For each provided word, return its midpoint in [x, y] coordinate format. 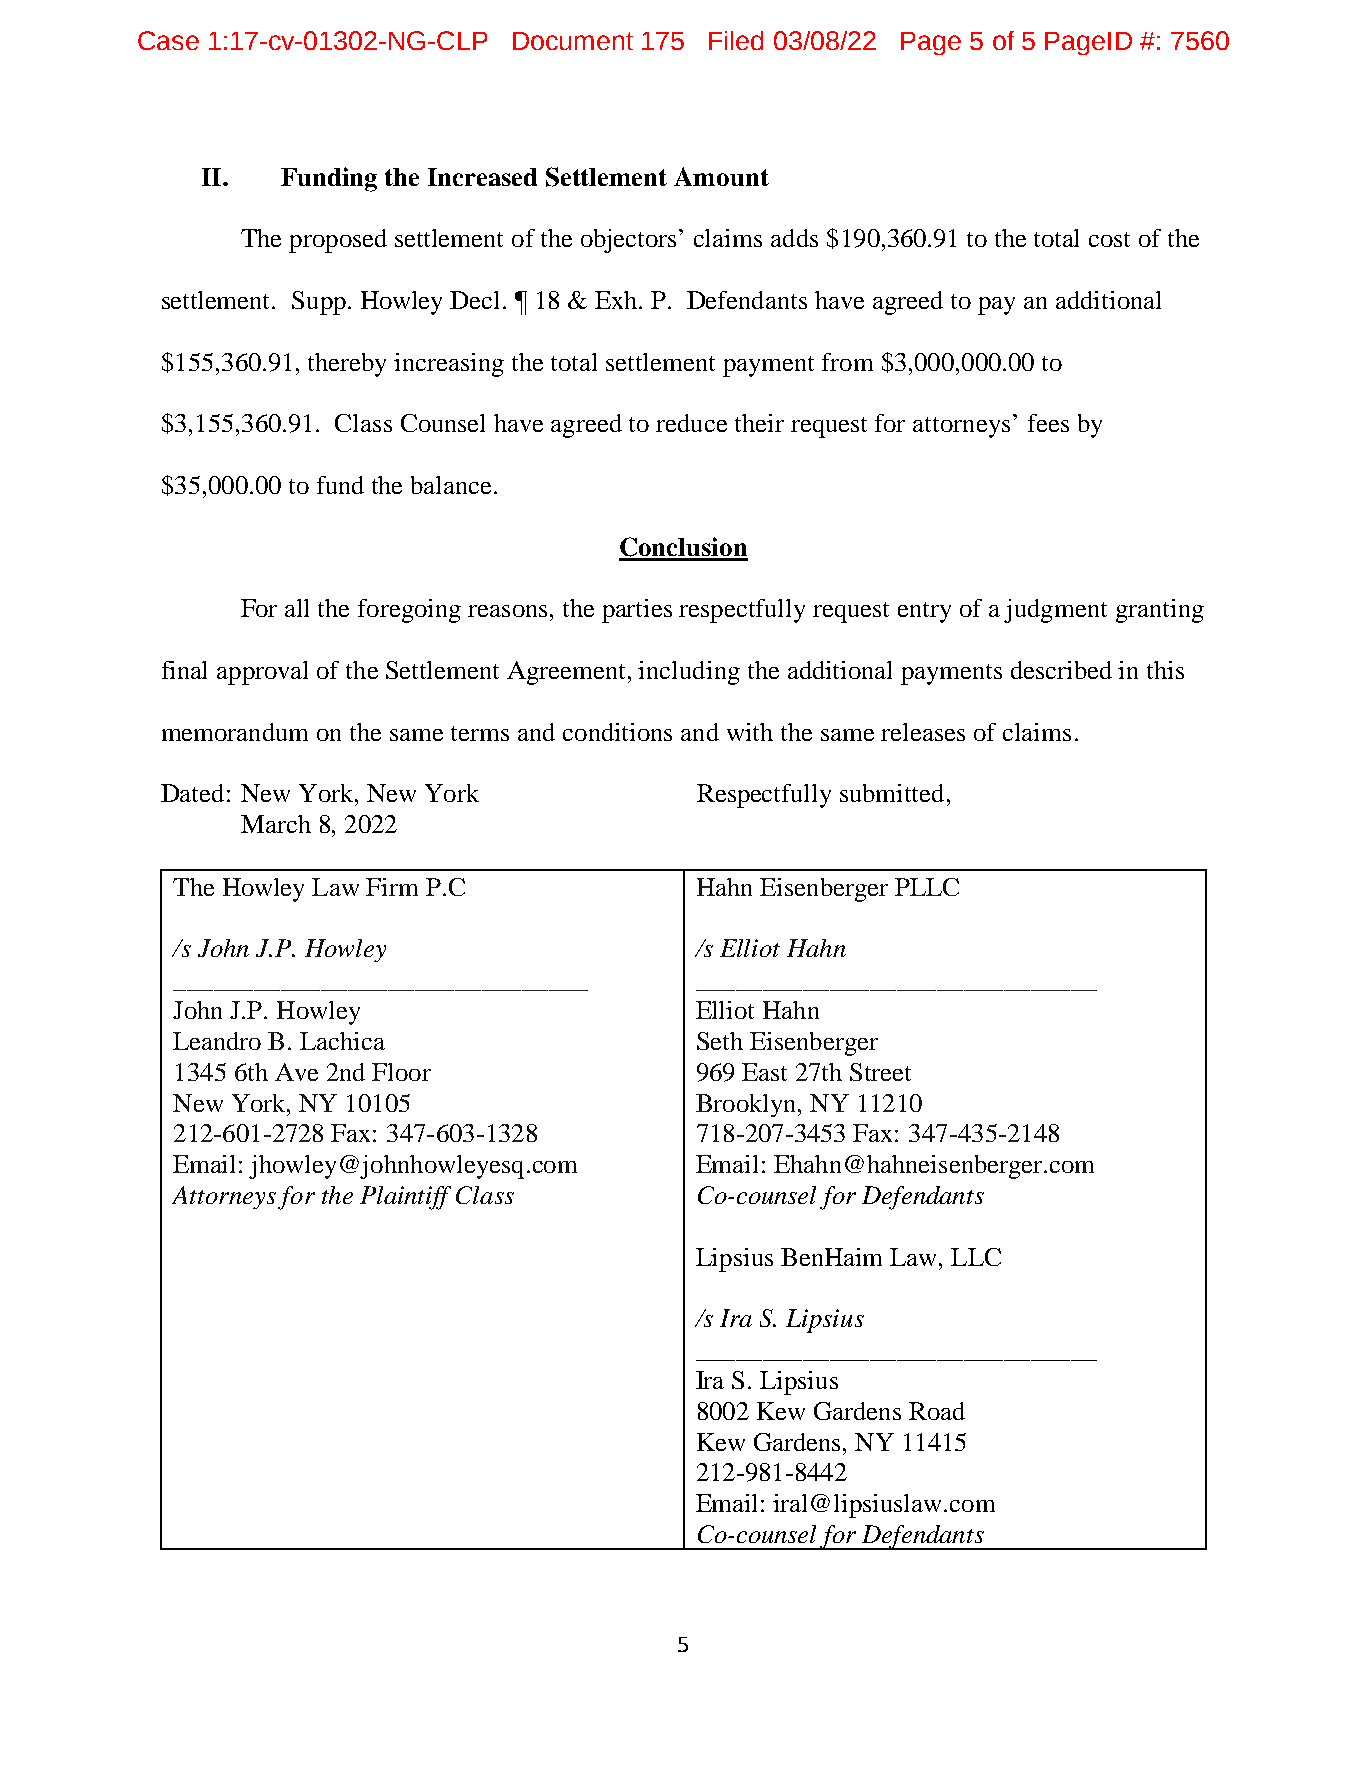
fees [1048, 423]
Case [168, 40]
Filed [736, 40]
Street [880, 1072]
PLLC [927, 887]
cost [1109, 239]
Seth [720, 1041]
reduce [691, 423]
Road [937, 1411]
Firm [392, 887]
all [297, 608]
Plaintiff [405, 1198]
